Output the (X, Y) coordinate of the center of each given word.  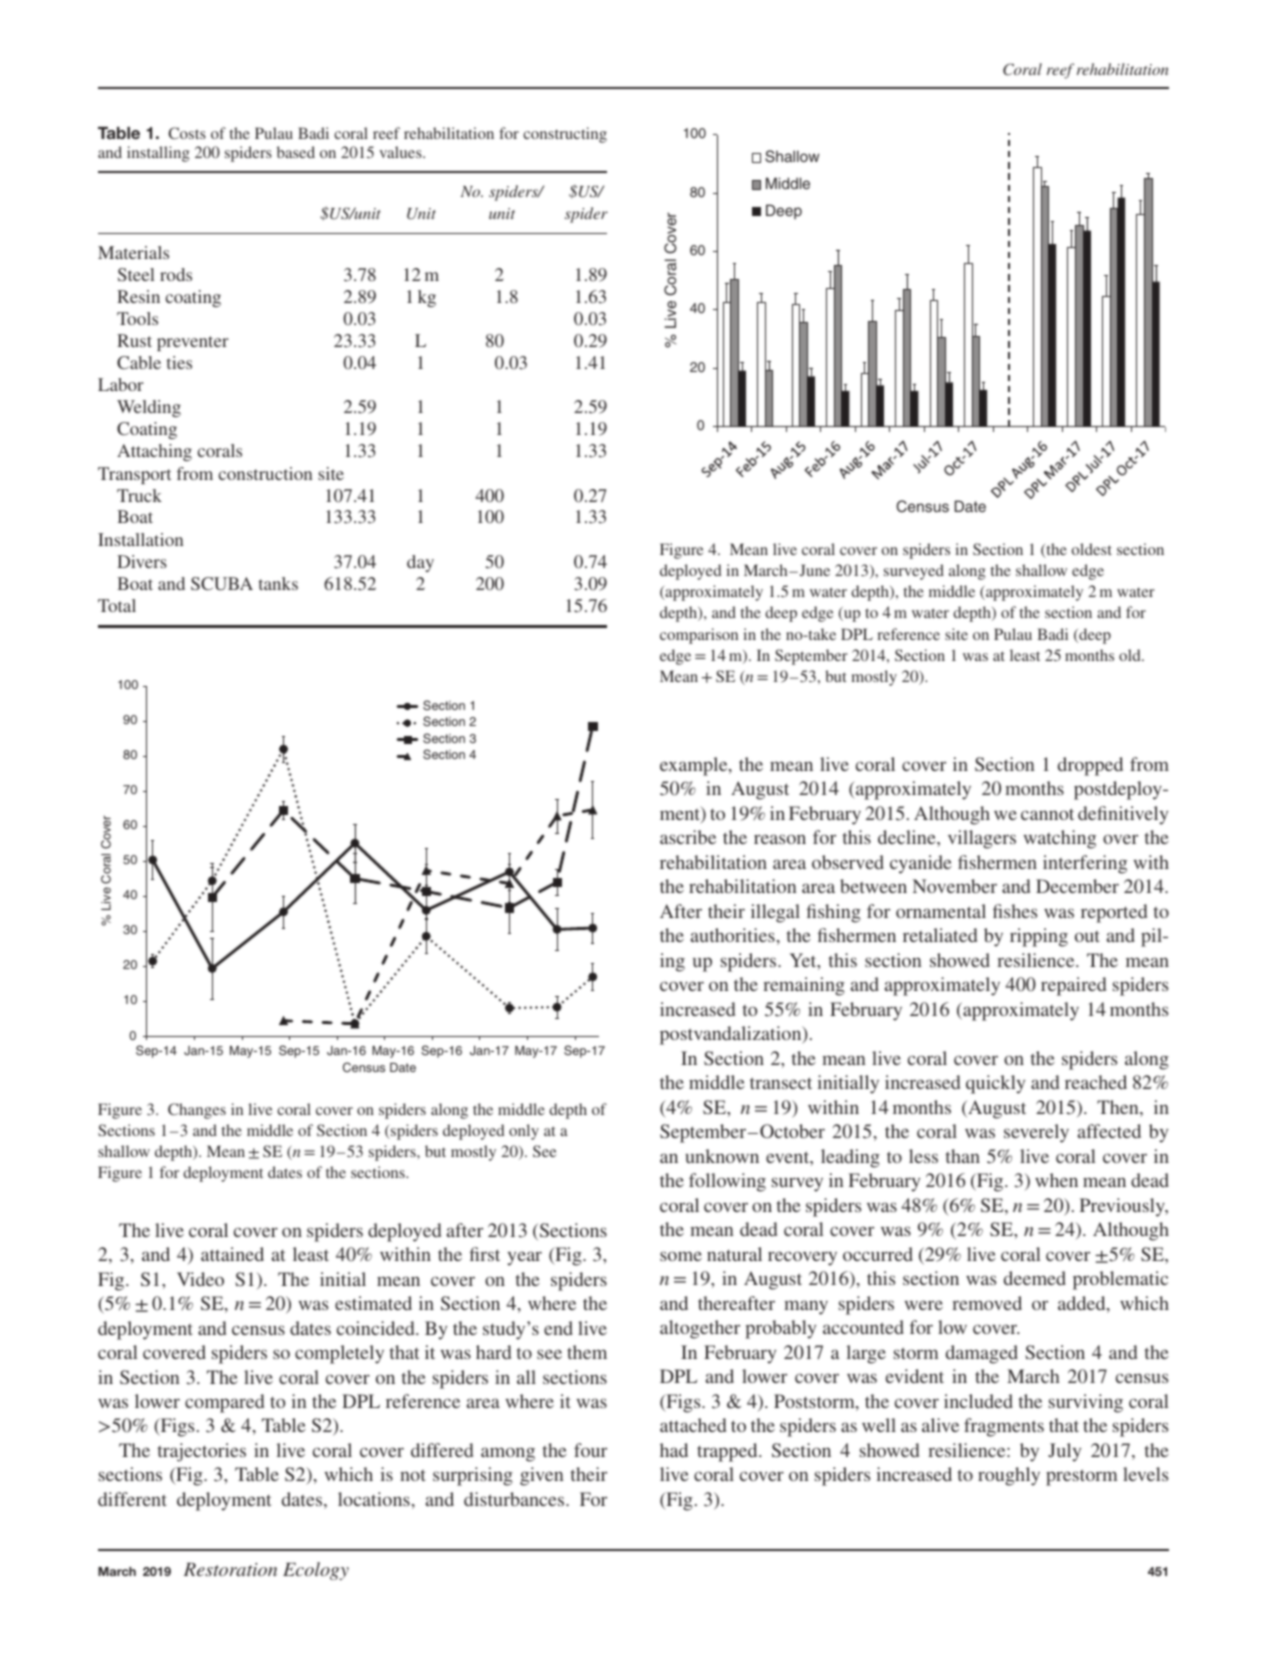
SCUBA (222, 584)
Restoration (230, 1569)
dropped (1090, 766)
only (524, 1132)
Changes (197, 1111)
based (296, 152)
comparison (699, 636)
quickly (995, 1084)
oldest (1092, 549)
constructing (565, 135)
